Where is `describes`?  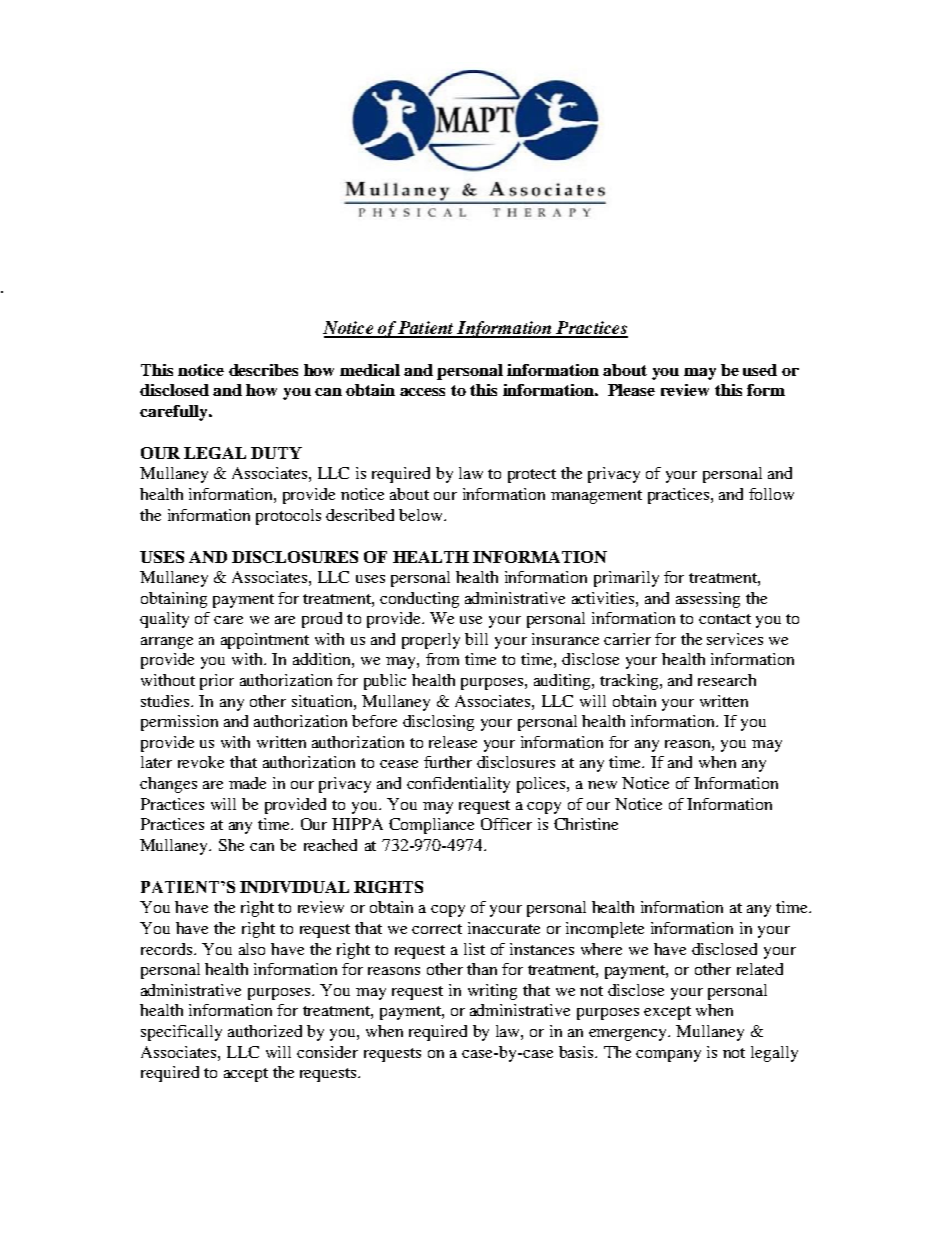
describes is located at coordinates (263, 370).
